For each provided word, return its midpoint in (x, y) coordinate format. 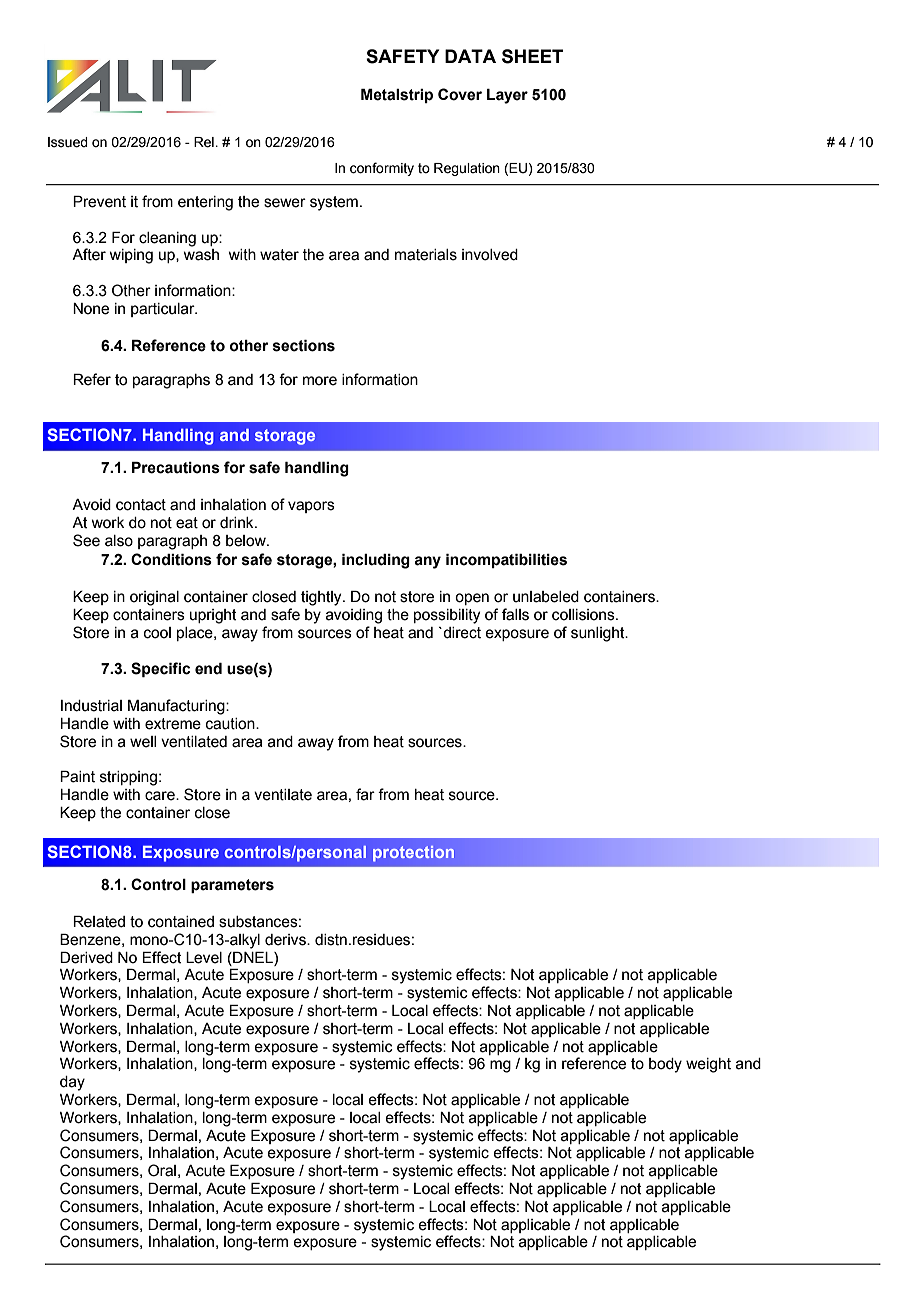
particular (164, 310)
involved (490, 255)
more (320, 381)
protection (413, 854)
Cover (460, 94)
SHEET (532, 56)
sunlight (599, 634)
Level (204, 958)
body (665, 1065)
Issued (68, 142)
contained (181, 922)
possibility (447, 616)
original (154, 598)
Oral (162, 1170)
